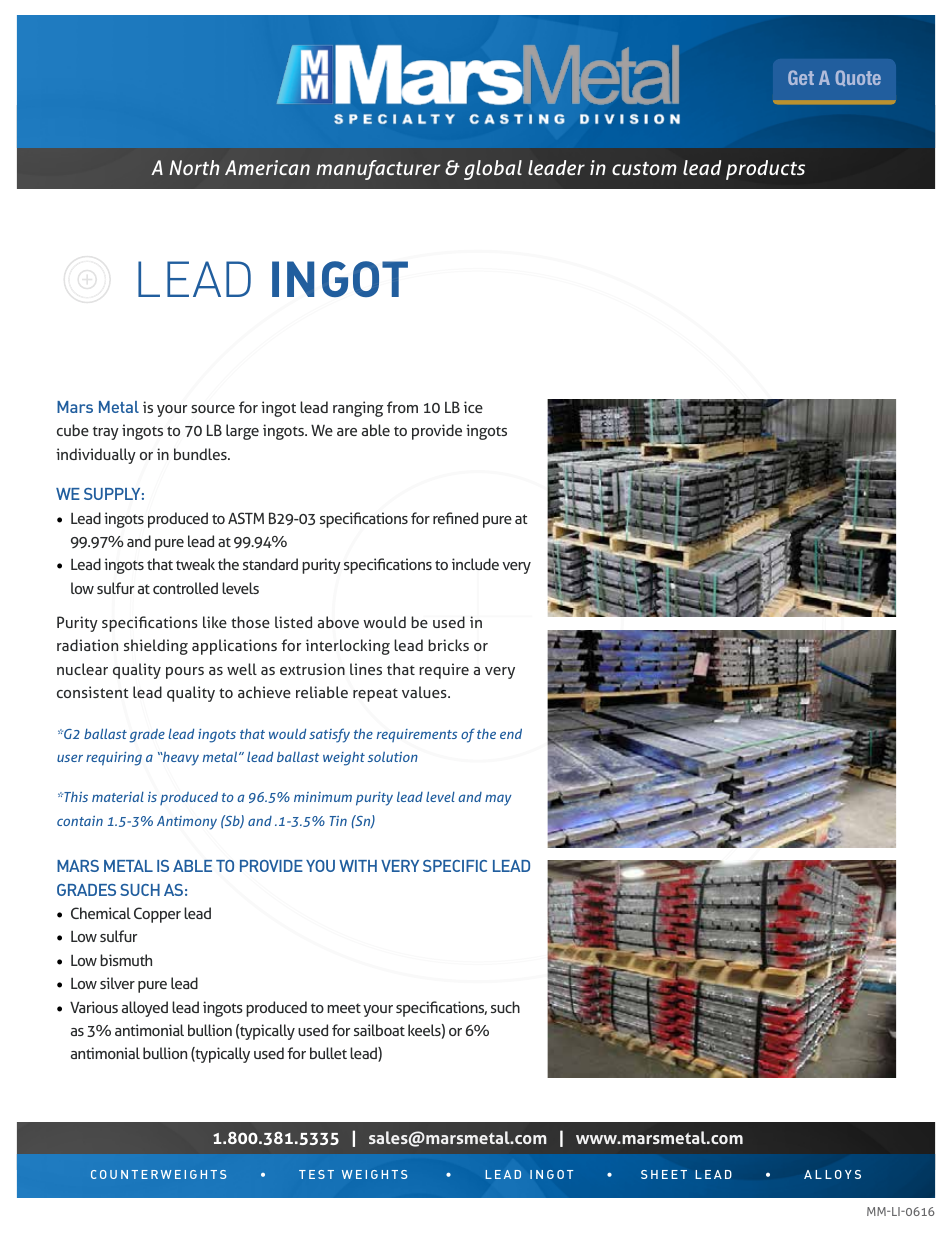 This page has width=952, height=1233. What do you see at coordinates (455, 518) in the page?
I see `refined` at bounding box center [455, 518].
